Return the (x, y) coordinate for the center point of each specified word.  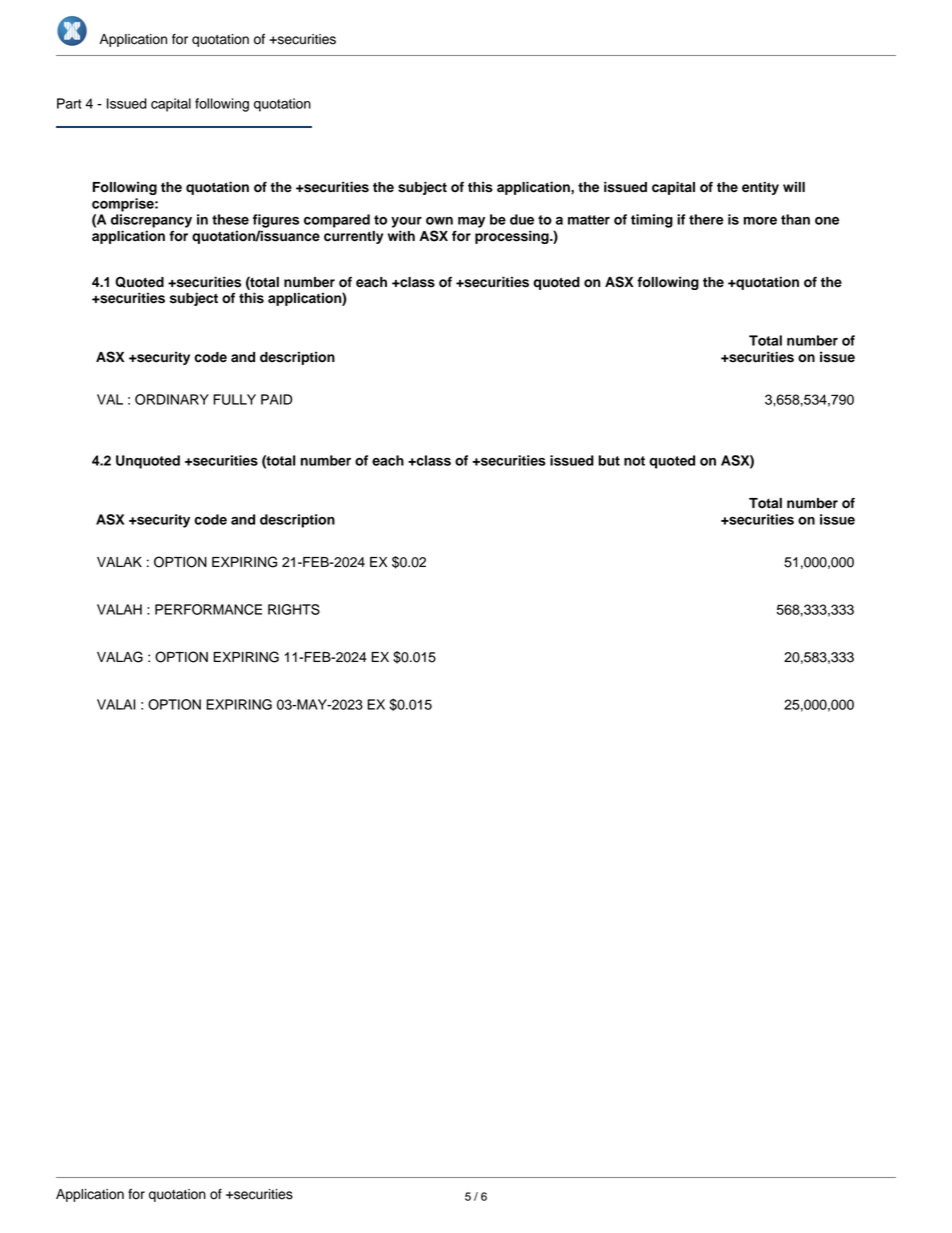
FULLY (234, 399)
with (401, 235)
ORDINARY (172, 399)
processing (513, 237)
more (760, 221)
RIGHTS (294, 609)
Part (69, 103)
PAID (276, 399)
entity (760, 188)
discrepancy (151, 221)
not (634, 461)
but (609, 460)
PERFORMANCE (208, 609)
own (439, 221)
